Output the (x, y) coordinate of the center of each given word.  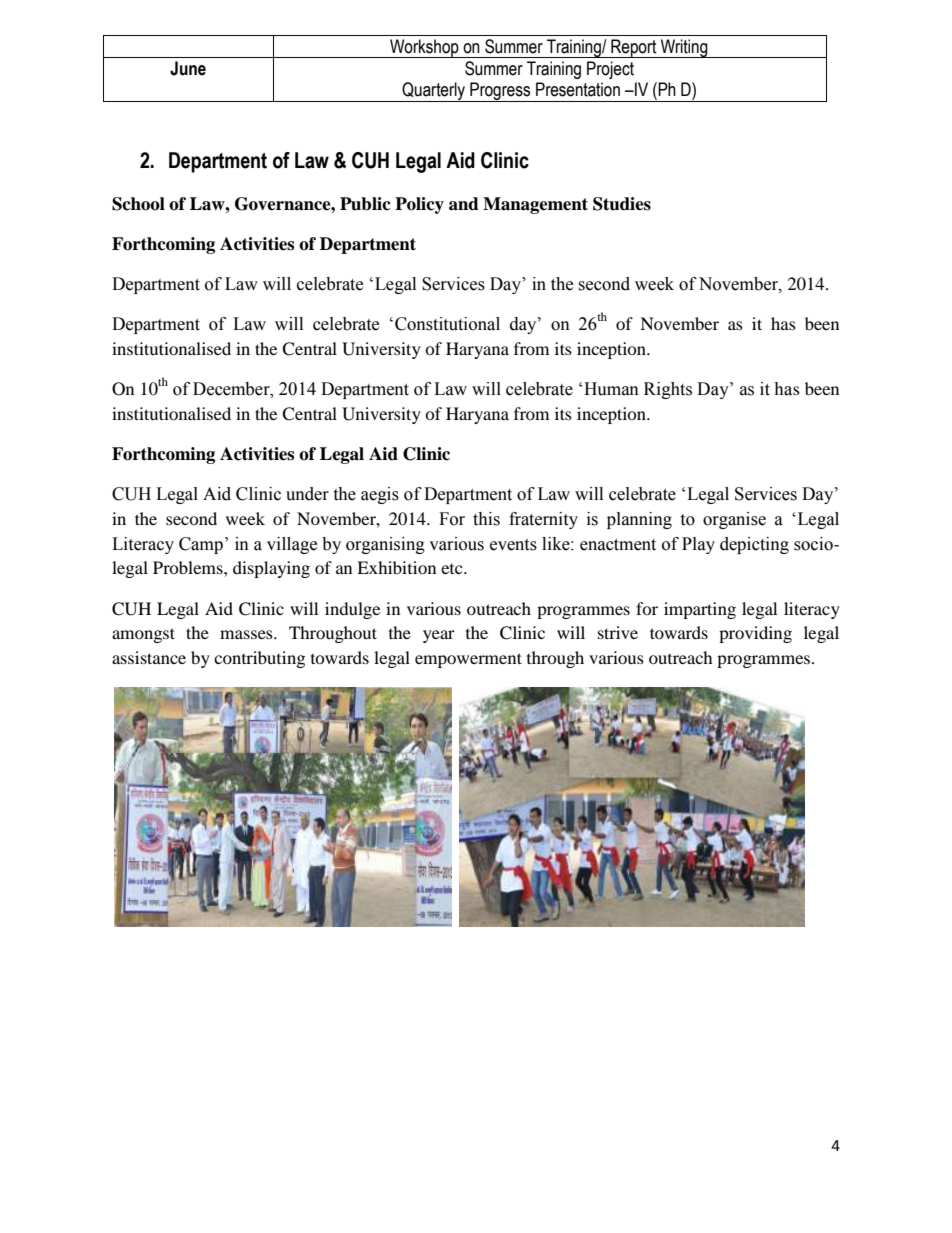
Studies (622, 204)
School (138, 204)
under (307, 494)
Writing (684, 48)
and (464, 204)
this (486, 519)
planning (639, 520)
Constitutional (447, 324)
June (188, 68)
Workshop (424, 48)
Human (611, 389)
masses (247, 634)
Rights (668, 390)
